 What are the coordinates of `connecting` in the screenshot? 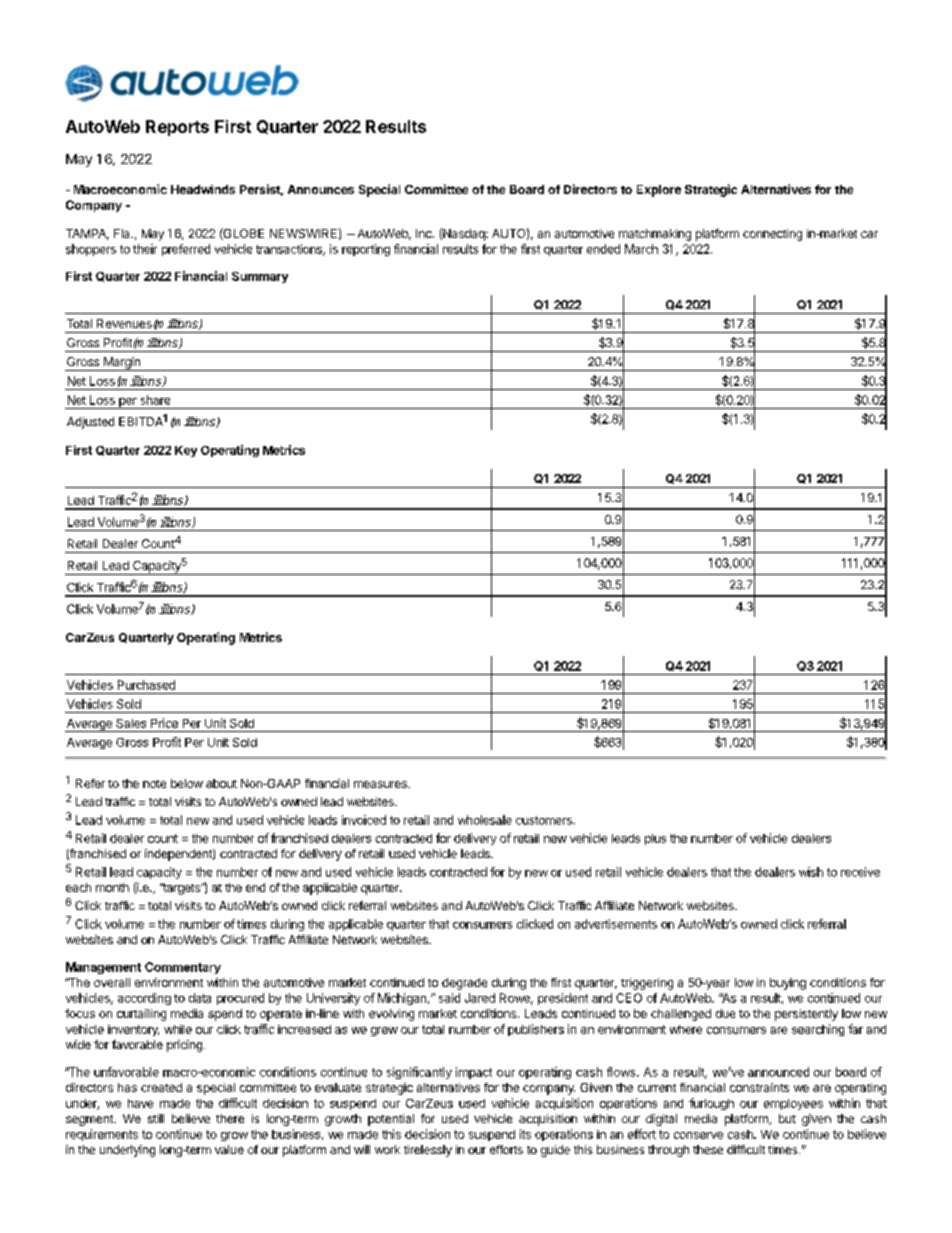 It's located at (772, 235).
